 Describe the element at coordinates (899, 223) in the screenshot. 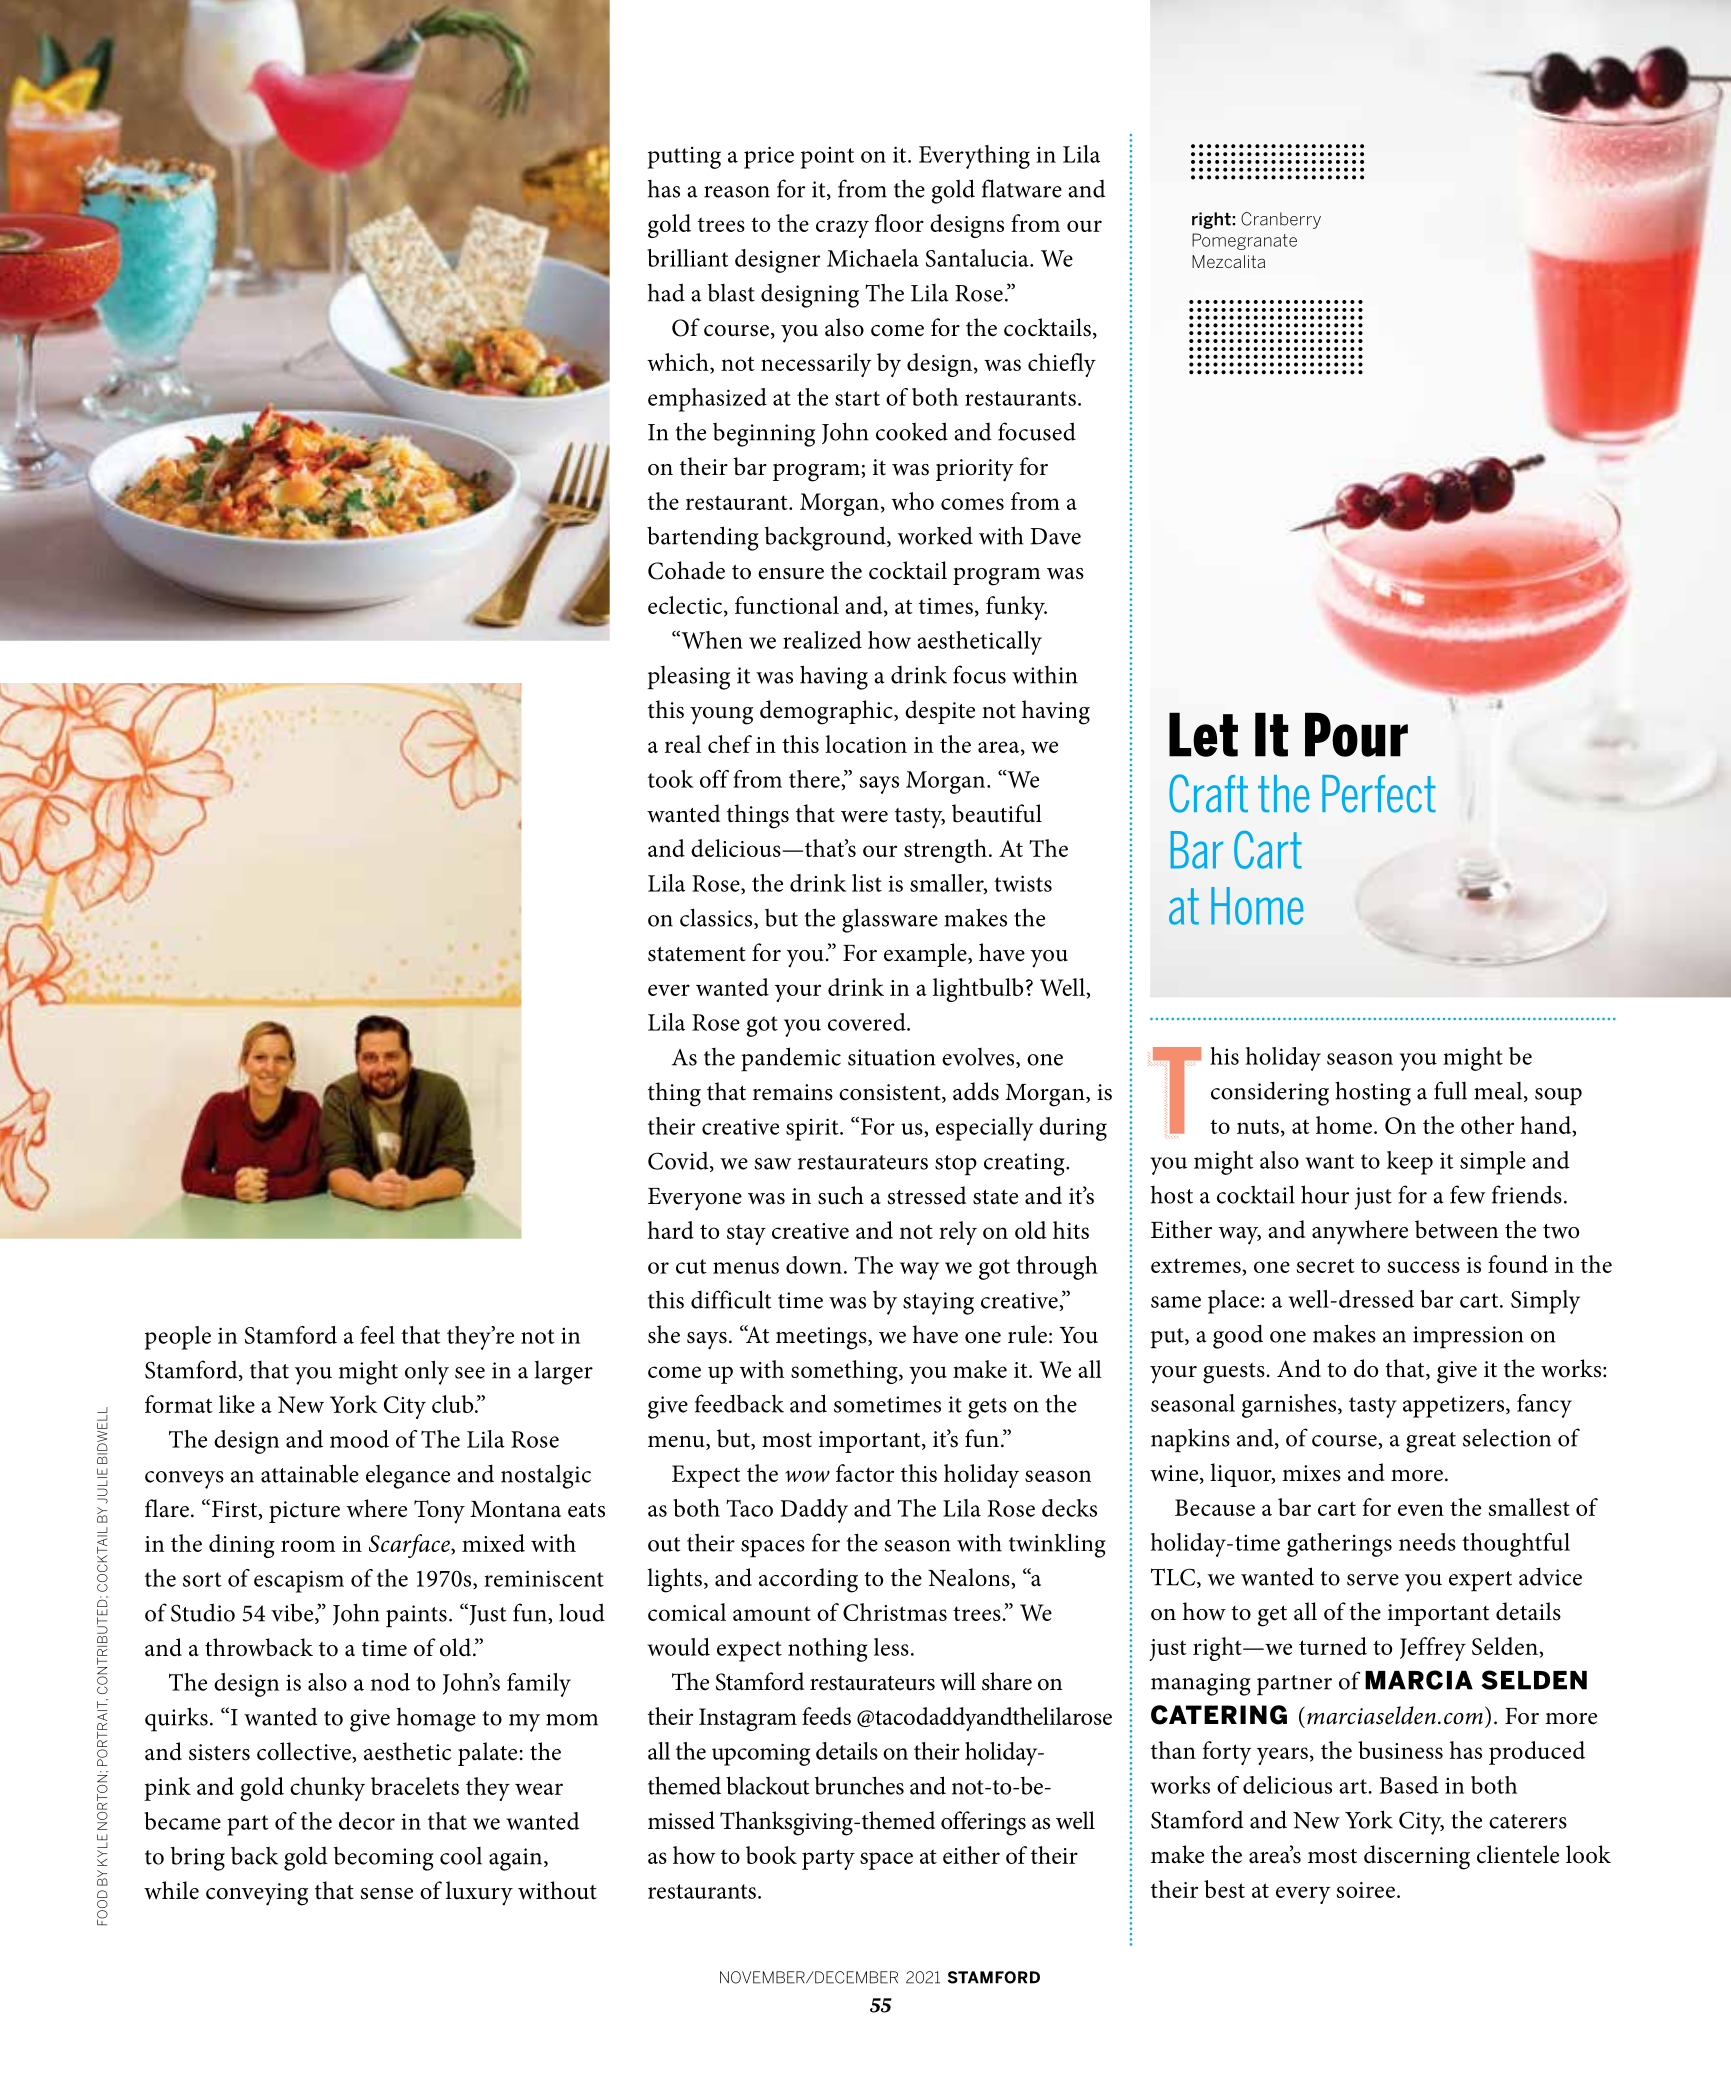

I see `floor` at that location.
